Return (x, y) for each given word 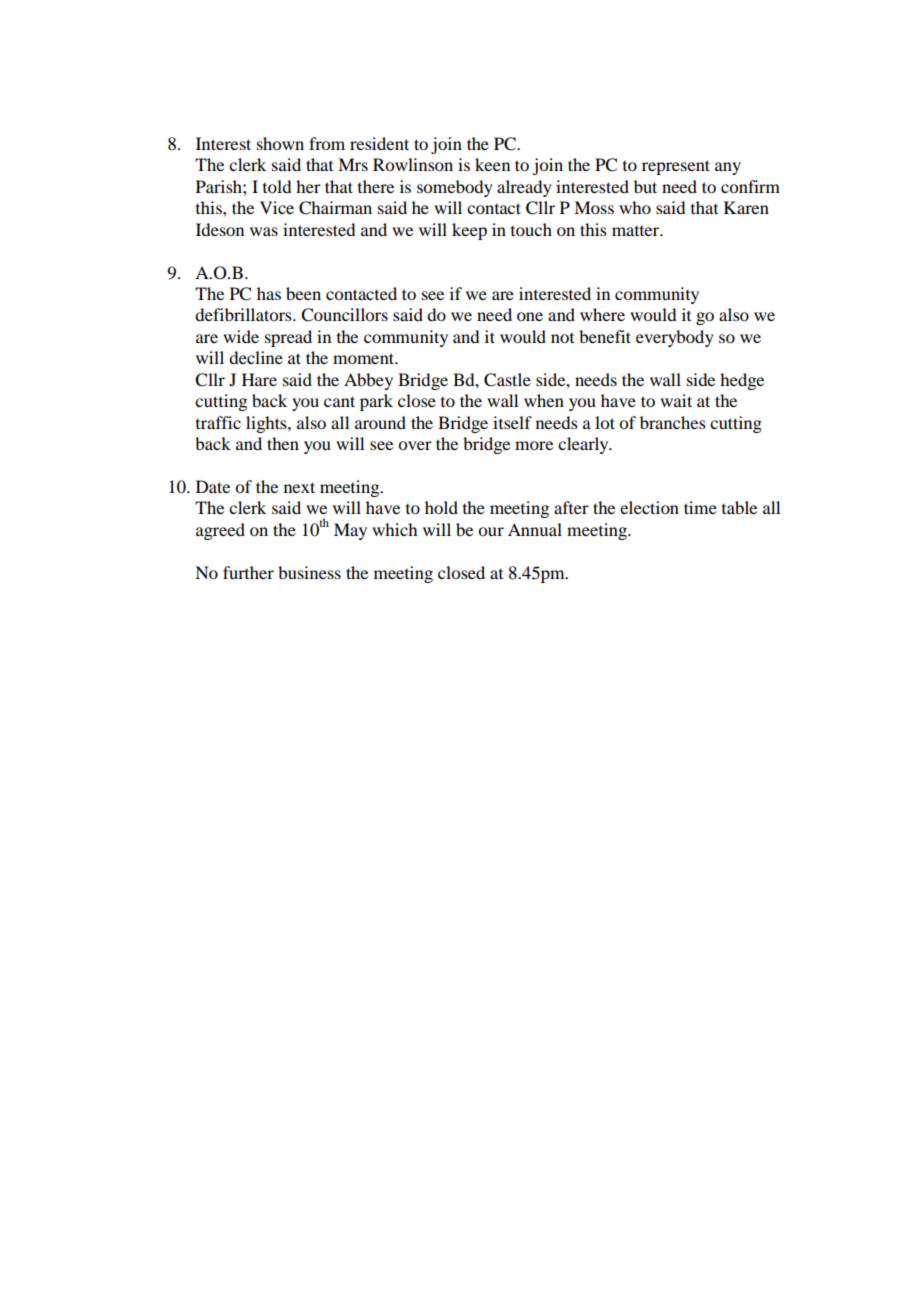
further (248, 572)
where (602, 314)
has (269, 293)
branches (673, 422)
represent (676, 167)
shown (280, 143)
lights (267, 424)
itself (512, 422)
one (530, 316)
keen (492, 164)
